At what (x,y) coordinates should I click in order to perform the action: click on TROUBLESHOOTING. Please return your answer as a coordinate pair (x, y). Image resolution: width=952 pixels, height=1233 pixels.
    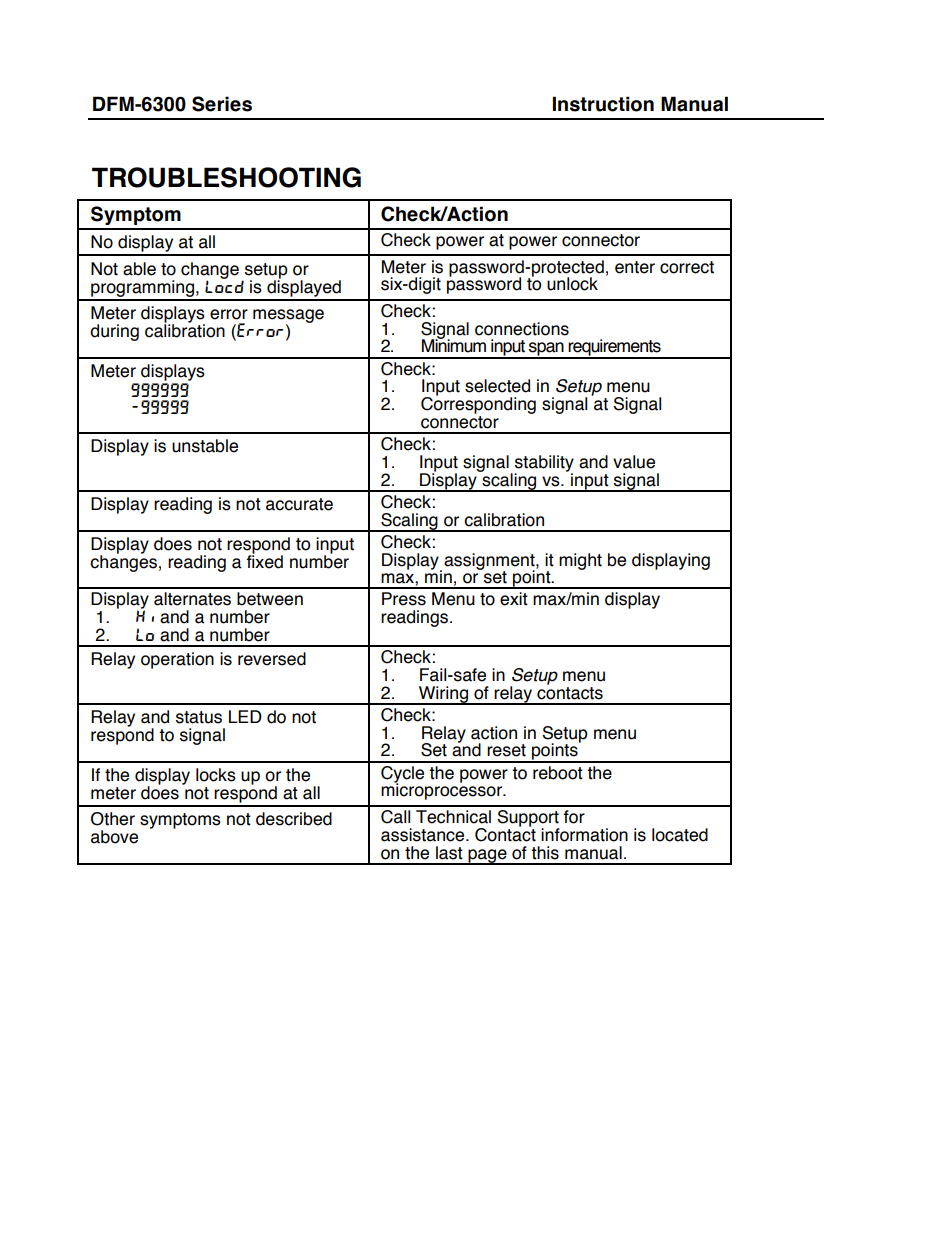
    Looking at the image, I should click on (226, 177).
